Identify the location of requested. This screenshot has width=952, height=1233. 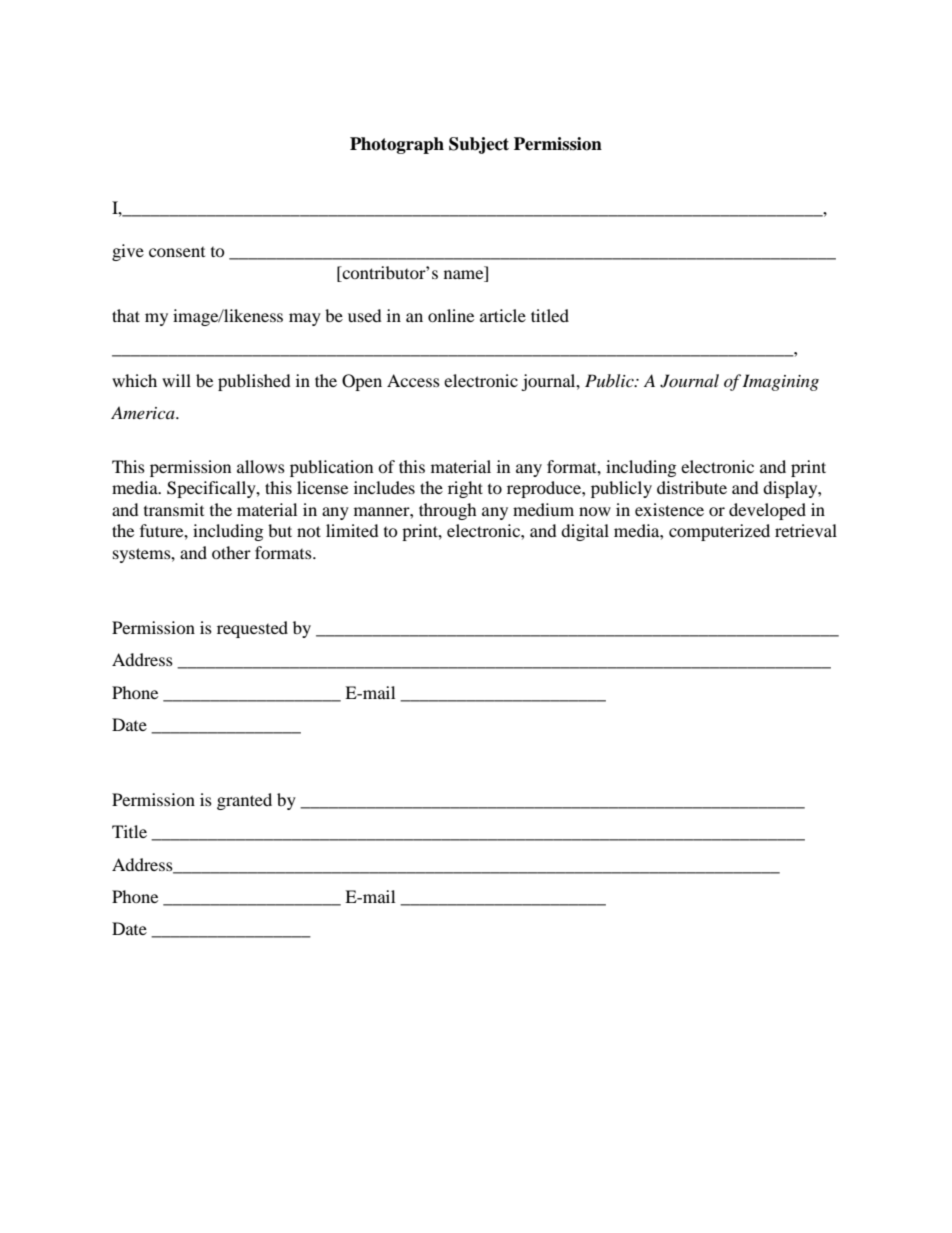
(252, 629).
